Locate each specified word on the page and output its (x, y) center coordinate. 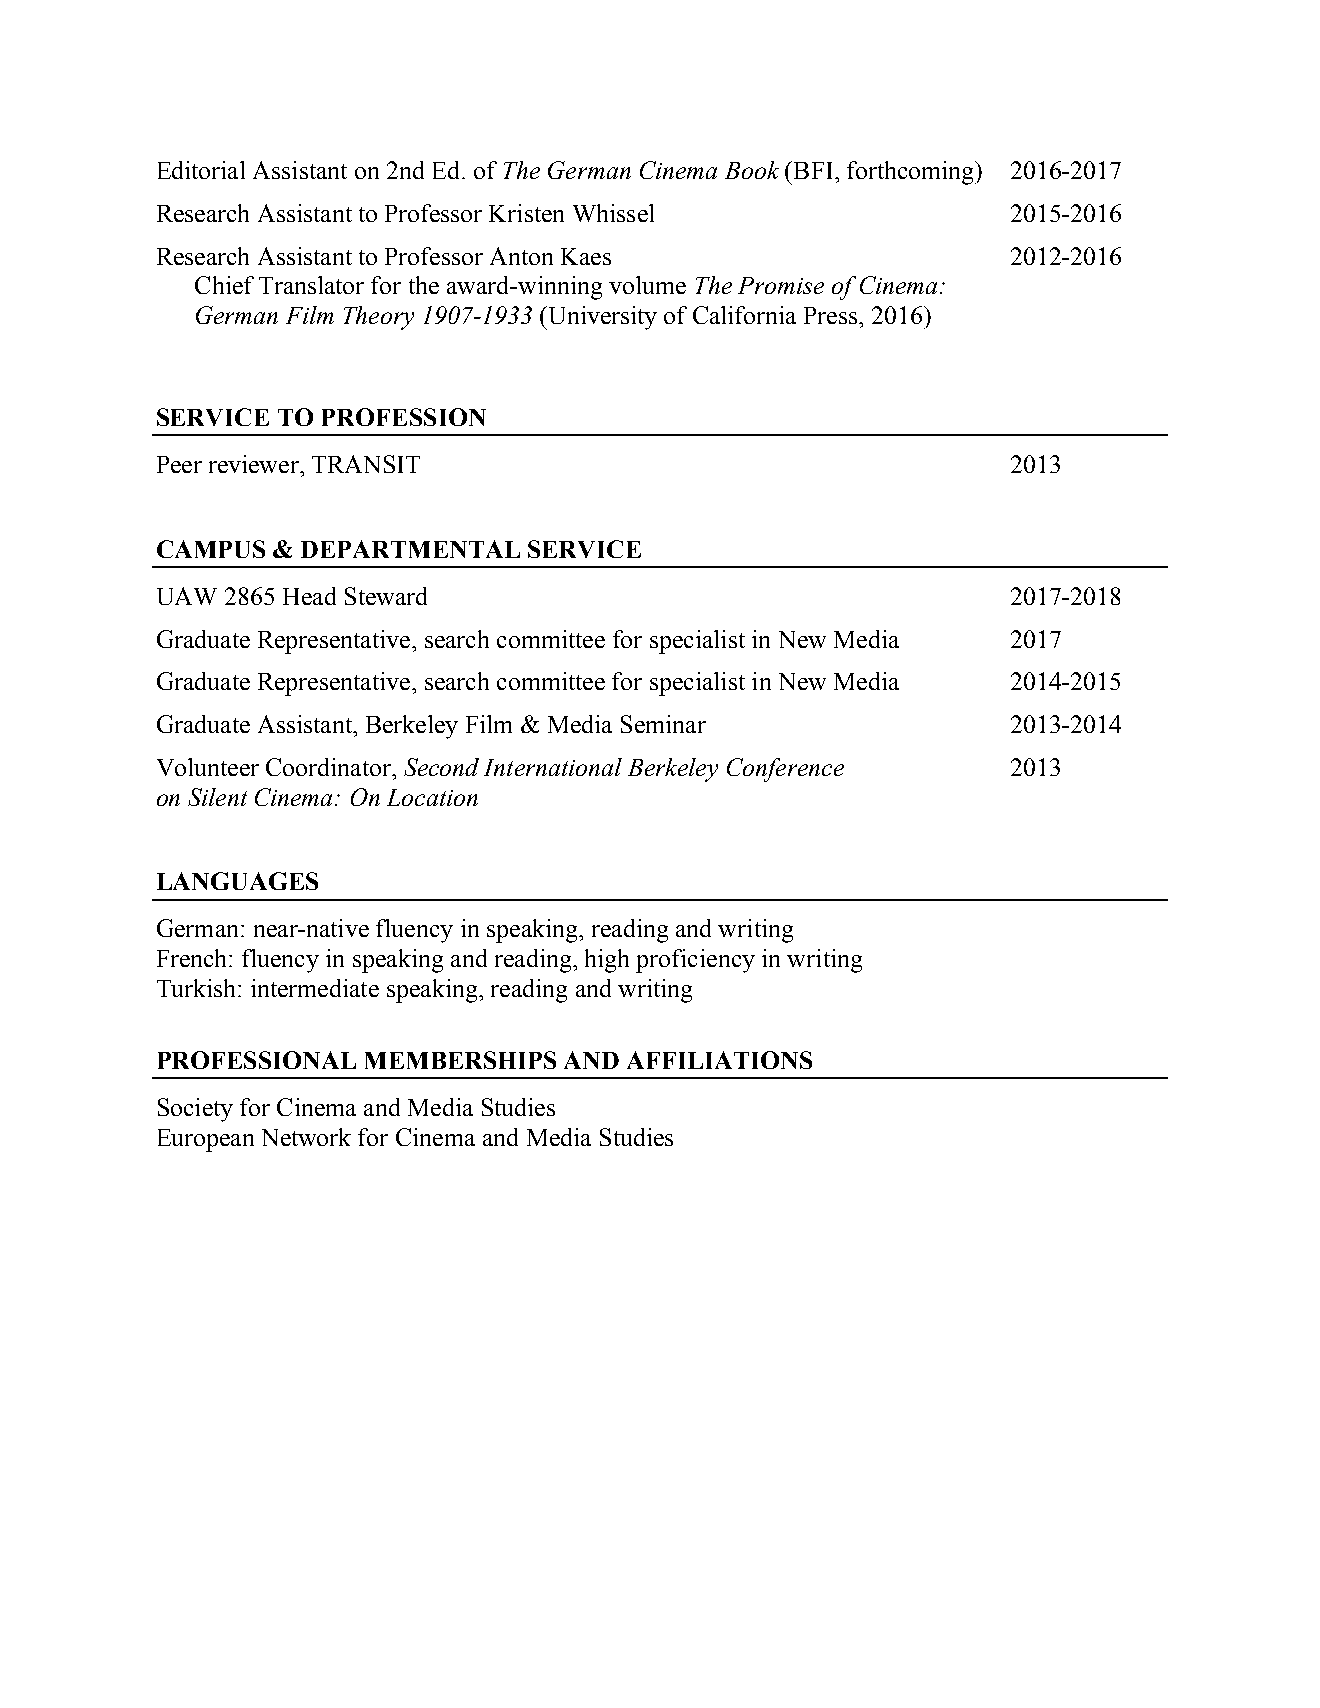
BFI (811, 170)
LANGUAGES (237, 881)
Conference (785, 770)
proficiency (695, 961)
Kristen (526, 213)
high (607, 961)
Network (306, 1137)
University (601, 318)
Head (309, 596)
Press (830, 315)
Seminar (663, 724)
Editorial (201, 170)
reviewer (255, 464)
